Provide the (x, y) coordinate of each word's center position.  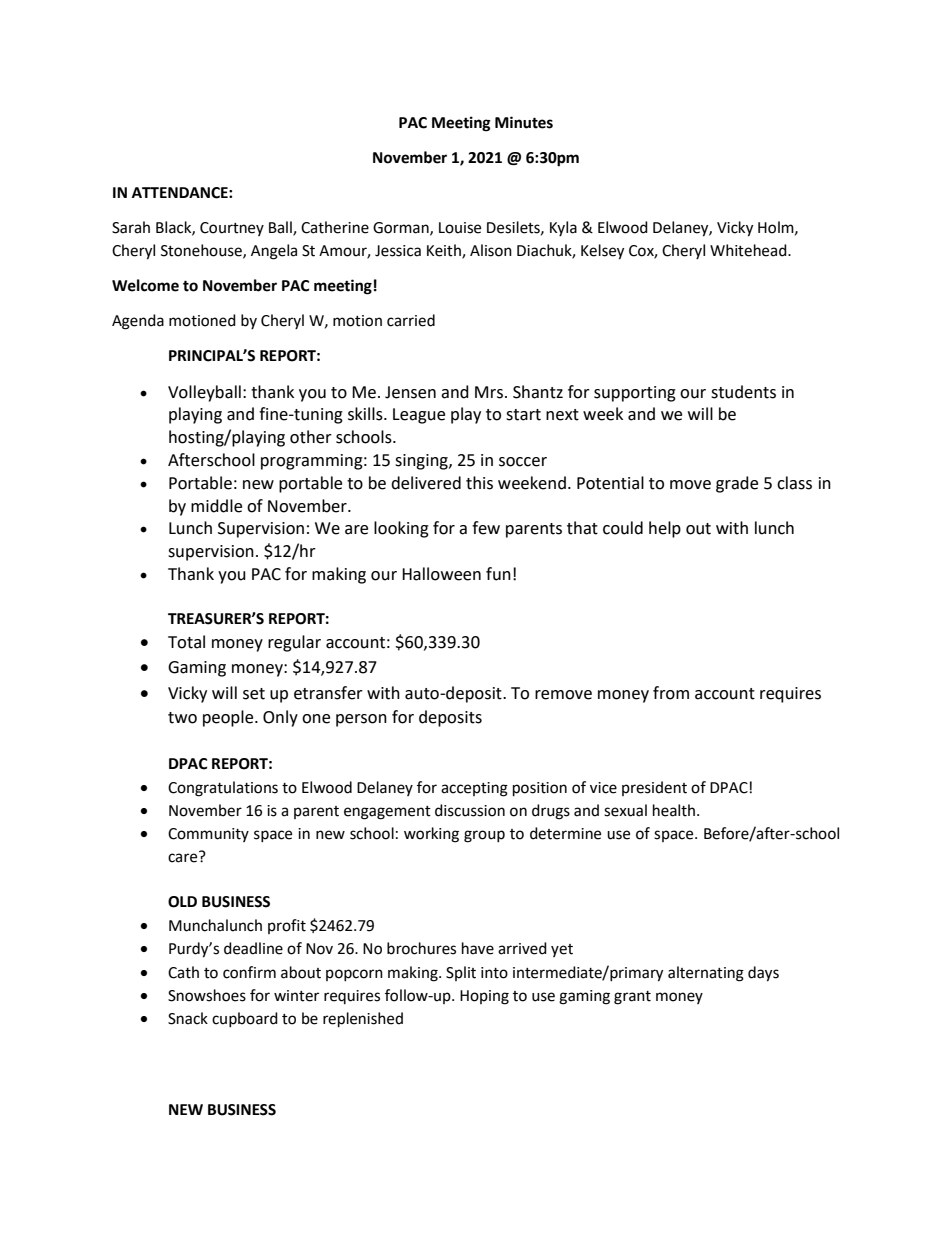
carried (411, 320)
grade (737, 484)
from (671, 693)
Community (208, 835)
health (674, 810)
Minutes (524, 122)
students (743, 392)
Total (186, 642)
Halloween (441, 574)
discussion (470, 810)
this (479, 483)
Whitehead (749, 250)
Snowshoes (207, 995)
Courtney (232, 229)
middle (216, 506)
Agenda (138, 322)
